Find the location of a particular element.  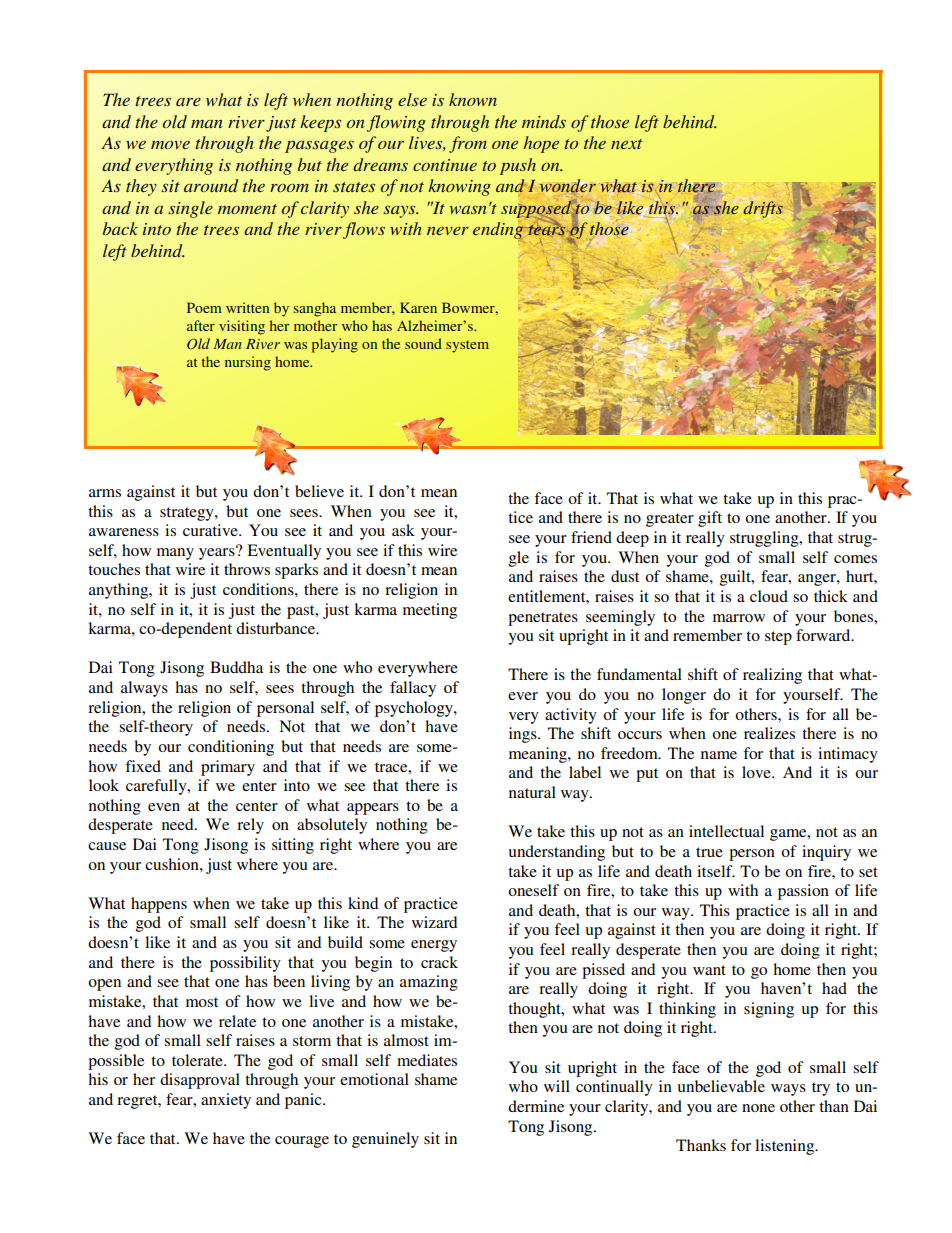

psychology is located at coordinates (415, 709).
